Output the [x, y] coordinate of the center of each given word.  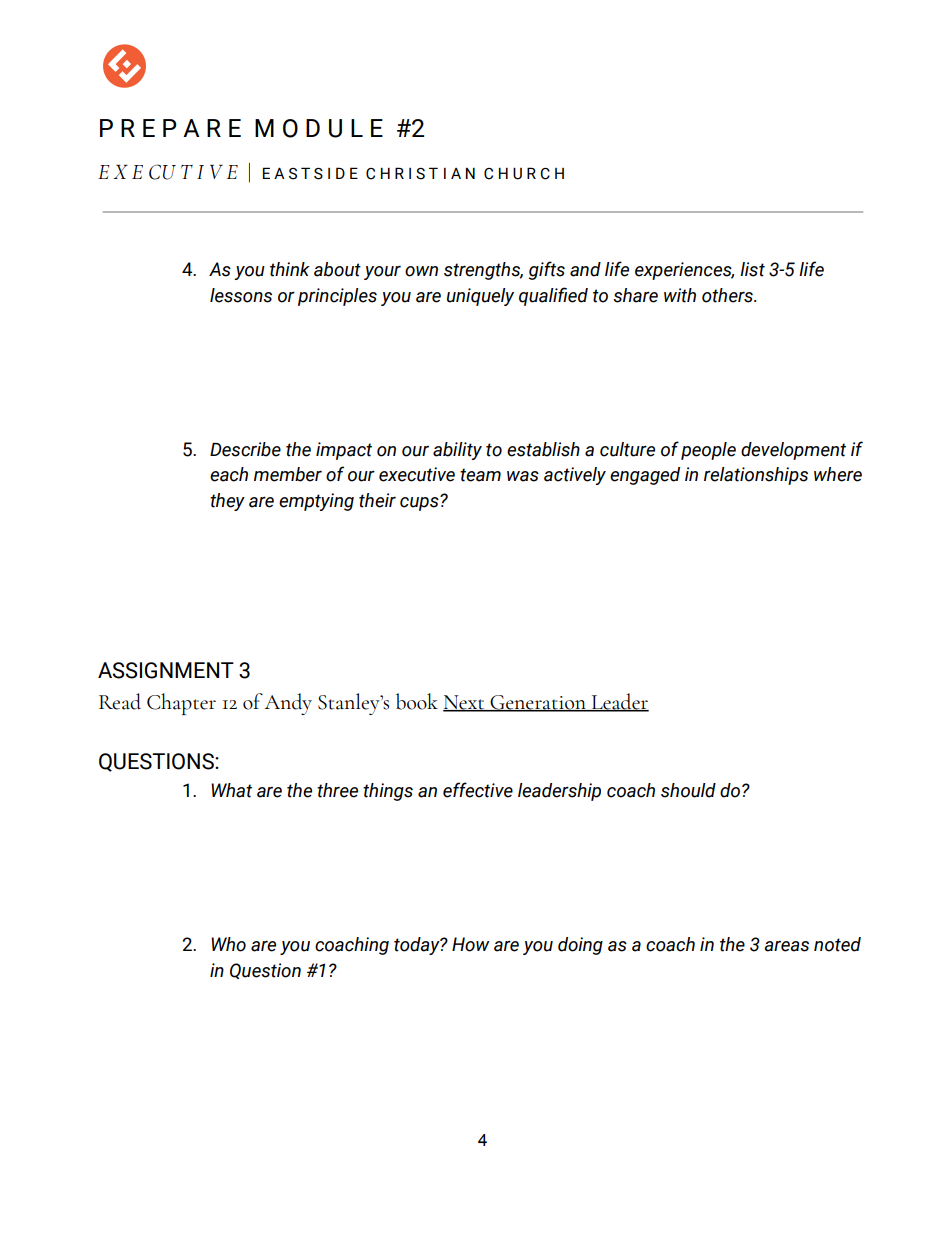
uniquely [480, 297]
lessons [241, 295]
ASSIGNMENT [166, 670]
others [728, 295]
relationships [756, 476]
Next [465, 703]
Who [228, 944]
